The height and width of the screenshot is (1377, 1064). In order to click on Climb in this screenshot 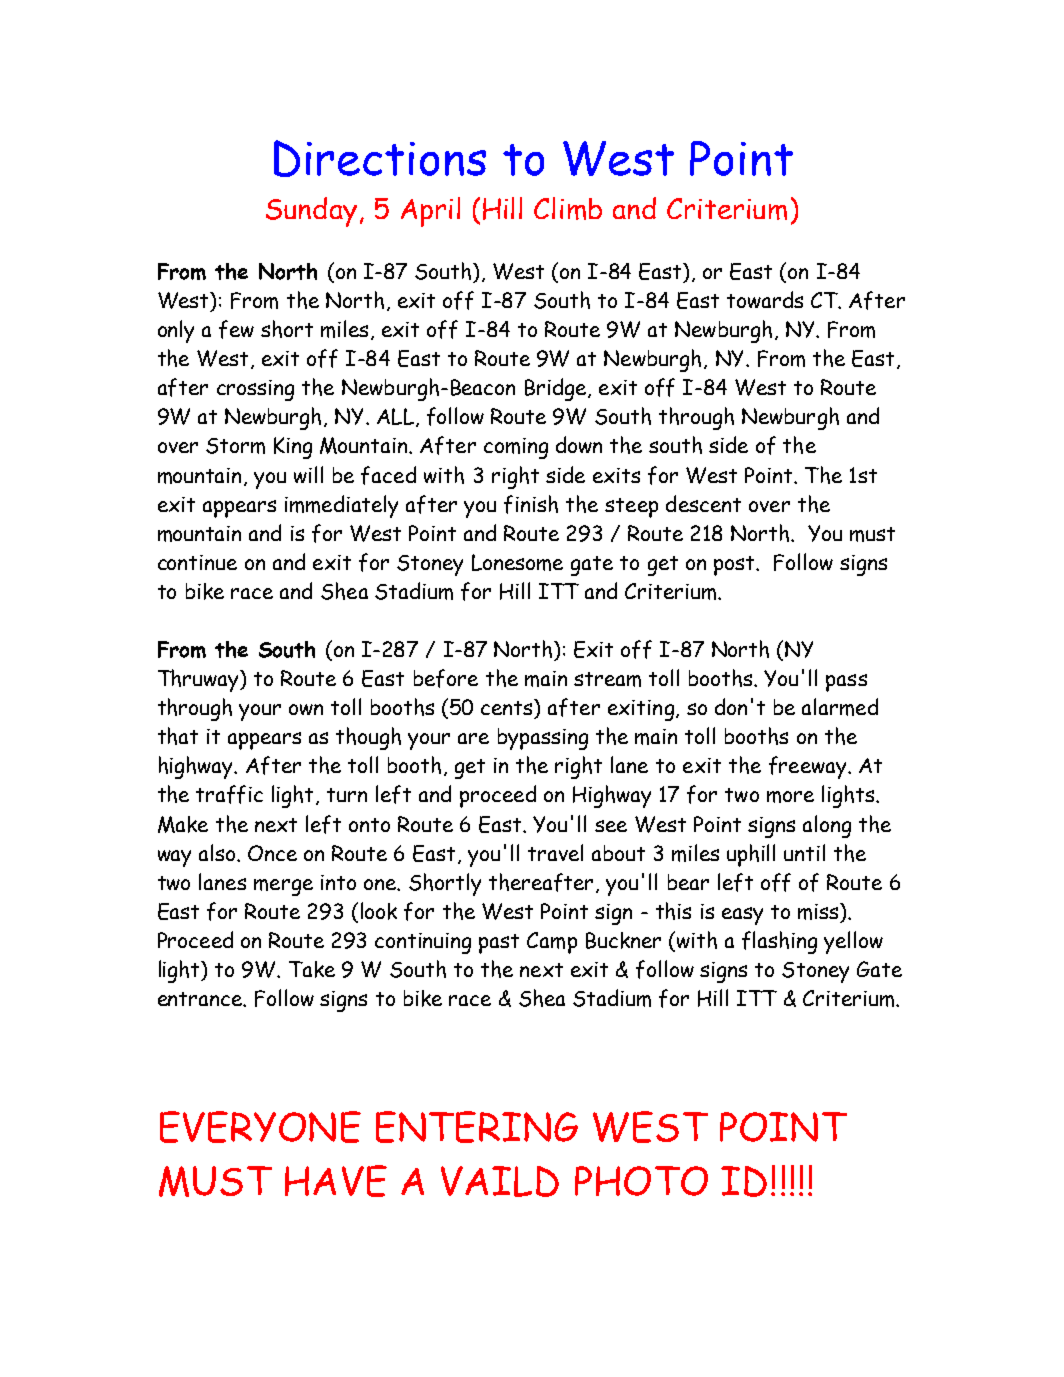, I will do `click(568, 208)`.
